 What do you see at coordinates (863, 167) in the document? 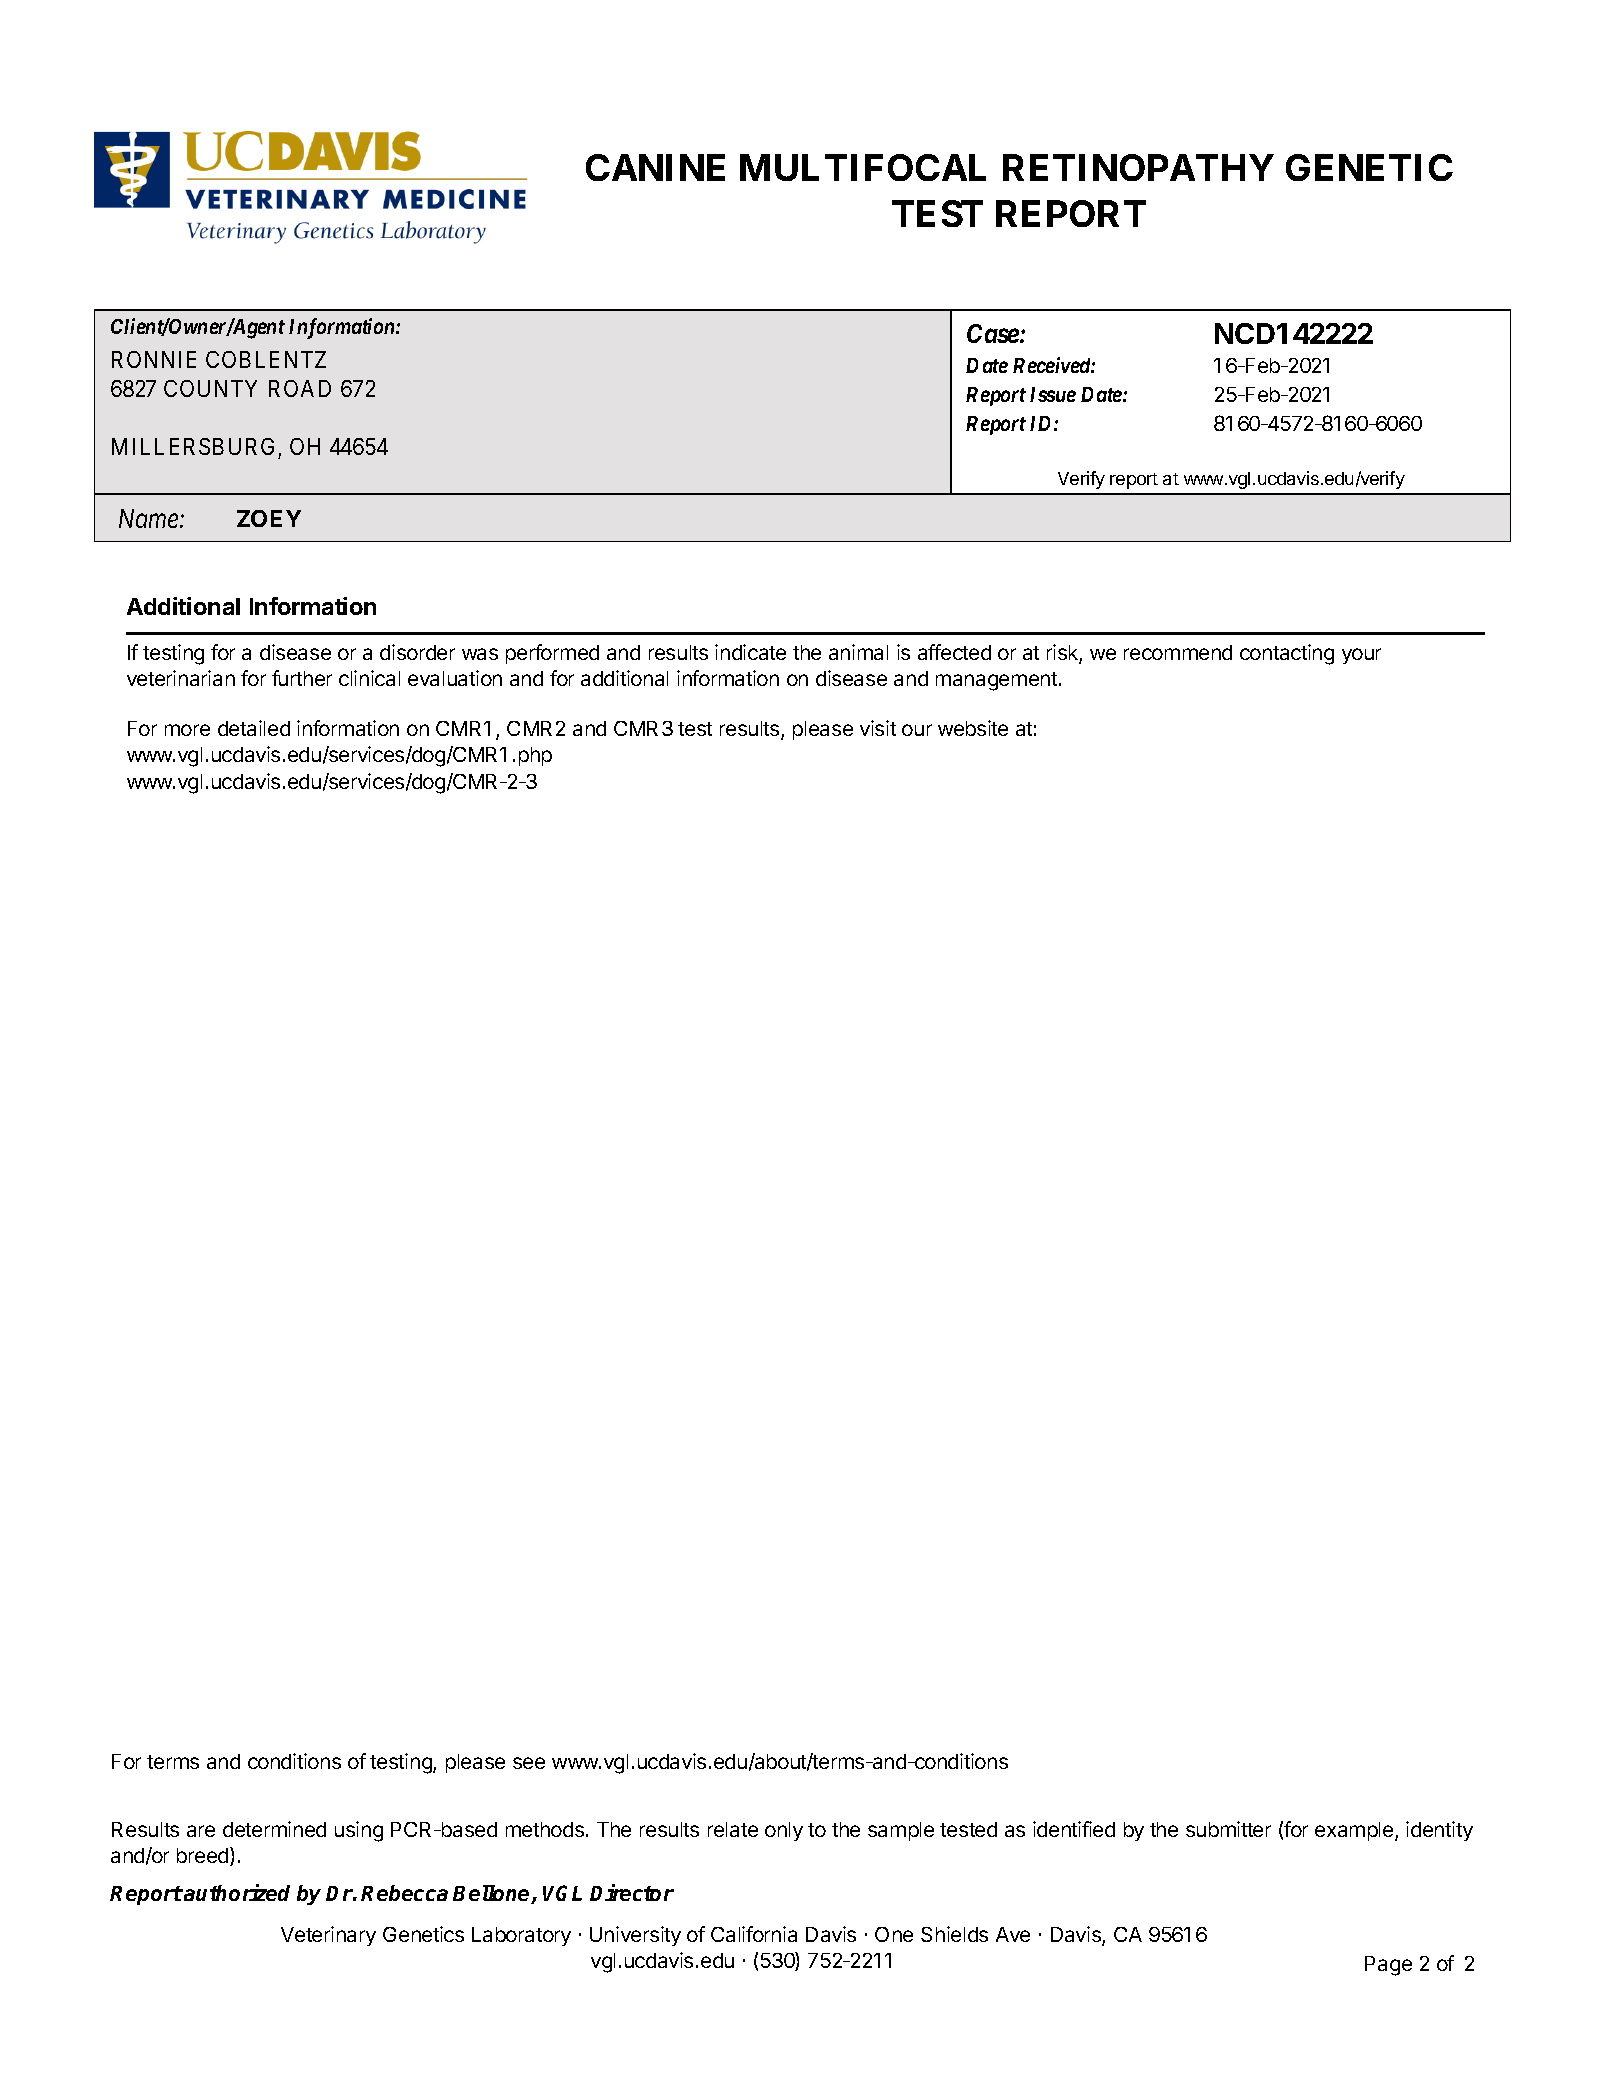
I see `MULTIFOCAL` at bounding box center [863, 167].
